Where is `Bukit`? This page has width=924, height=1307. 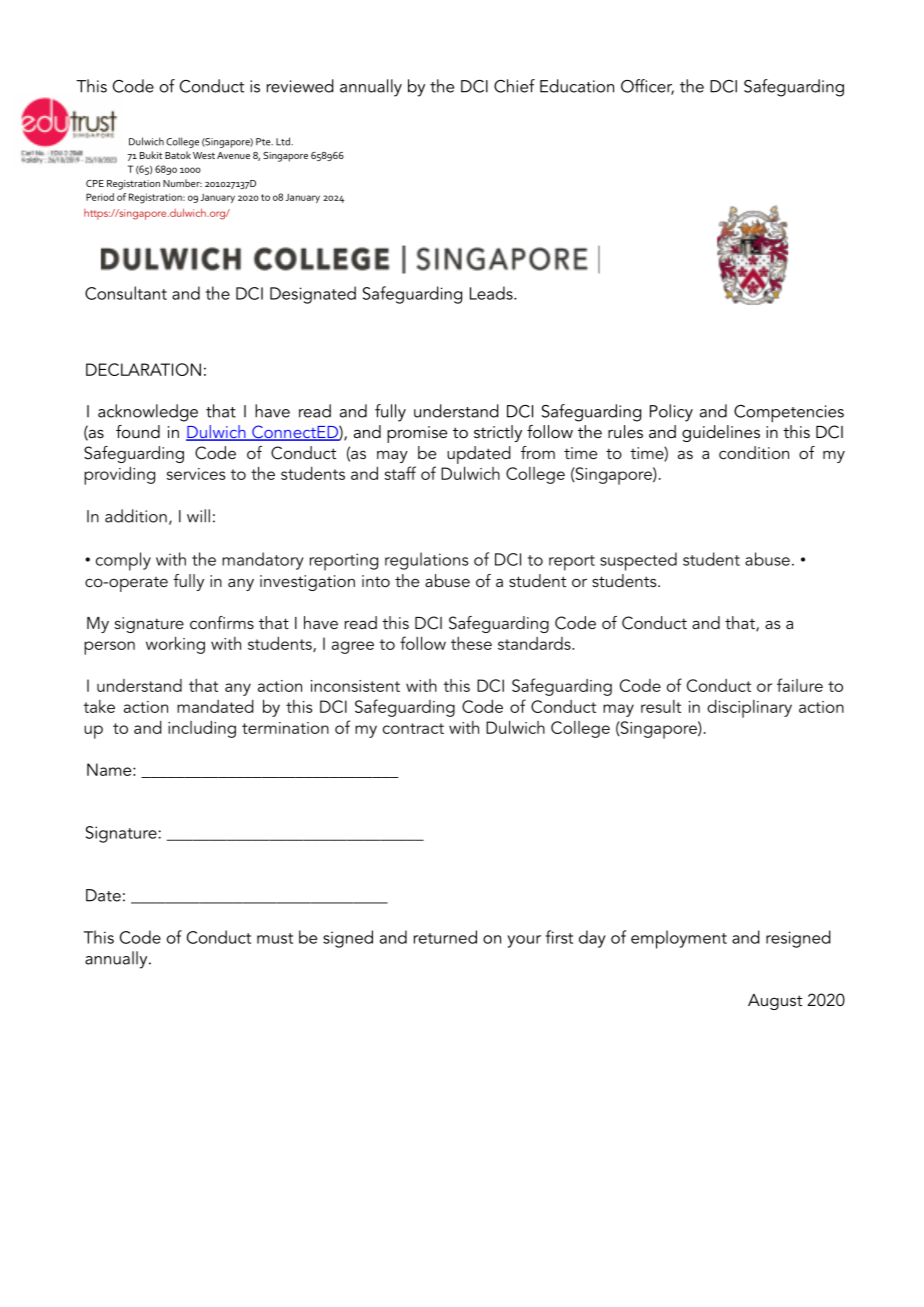 Bukit is located at coordinates (151, 155).
